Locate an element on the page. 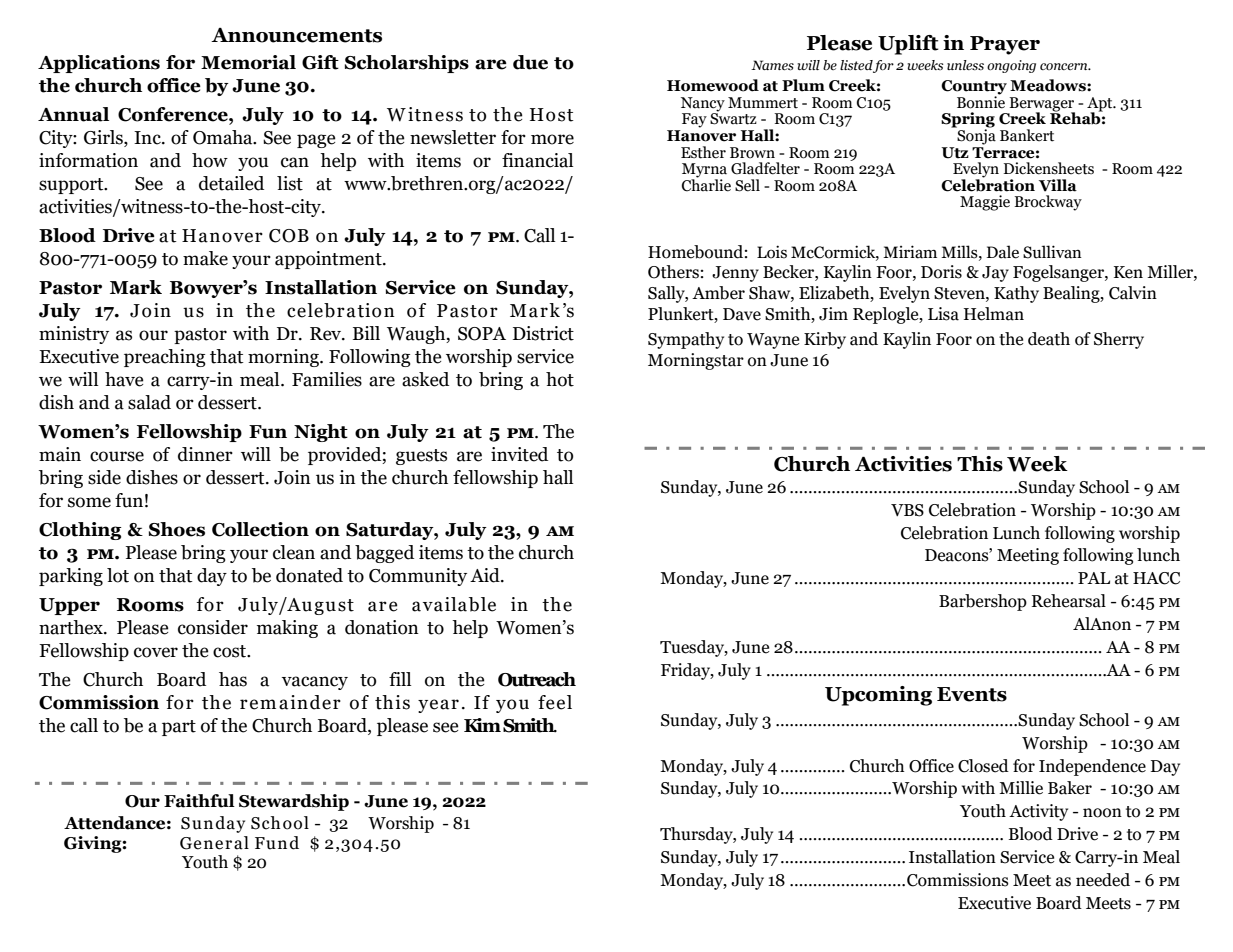  Memorial is located at coordinates (248, 62).
